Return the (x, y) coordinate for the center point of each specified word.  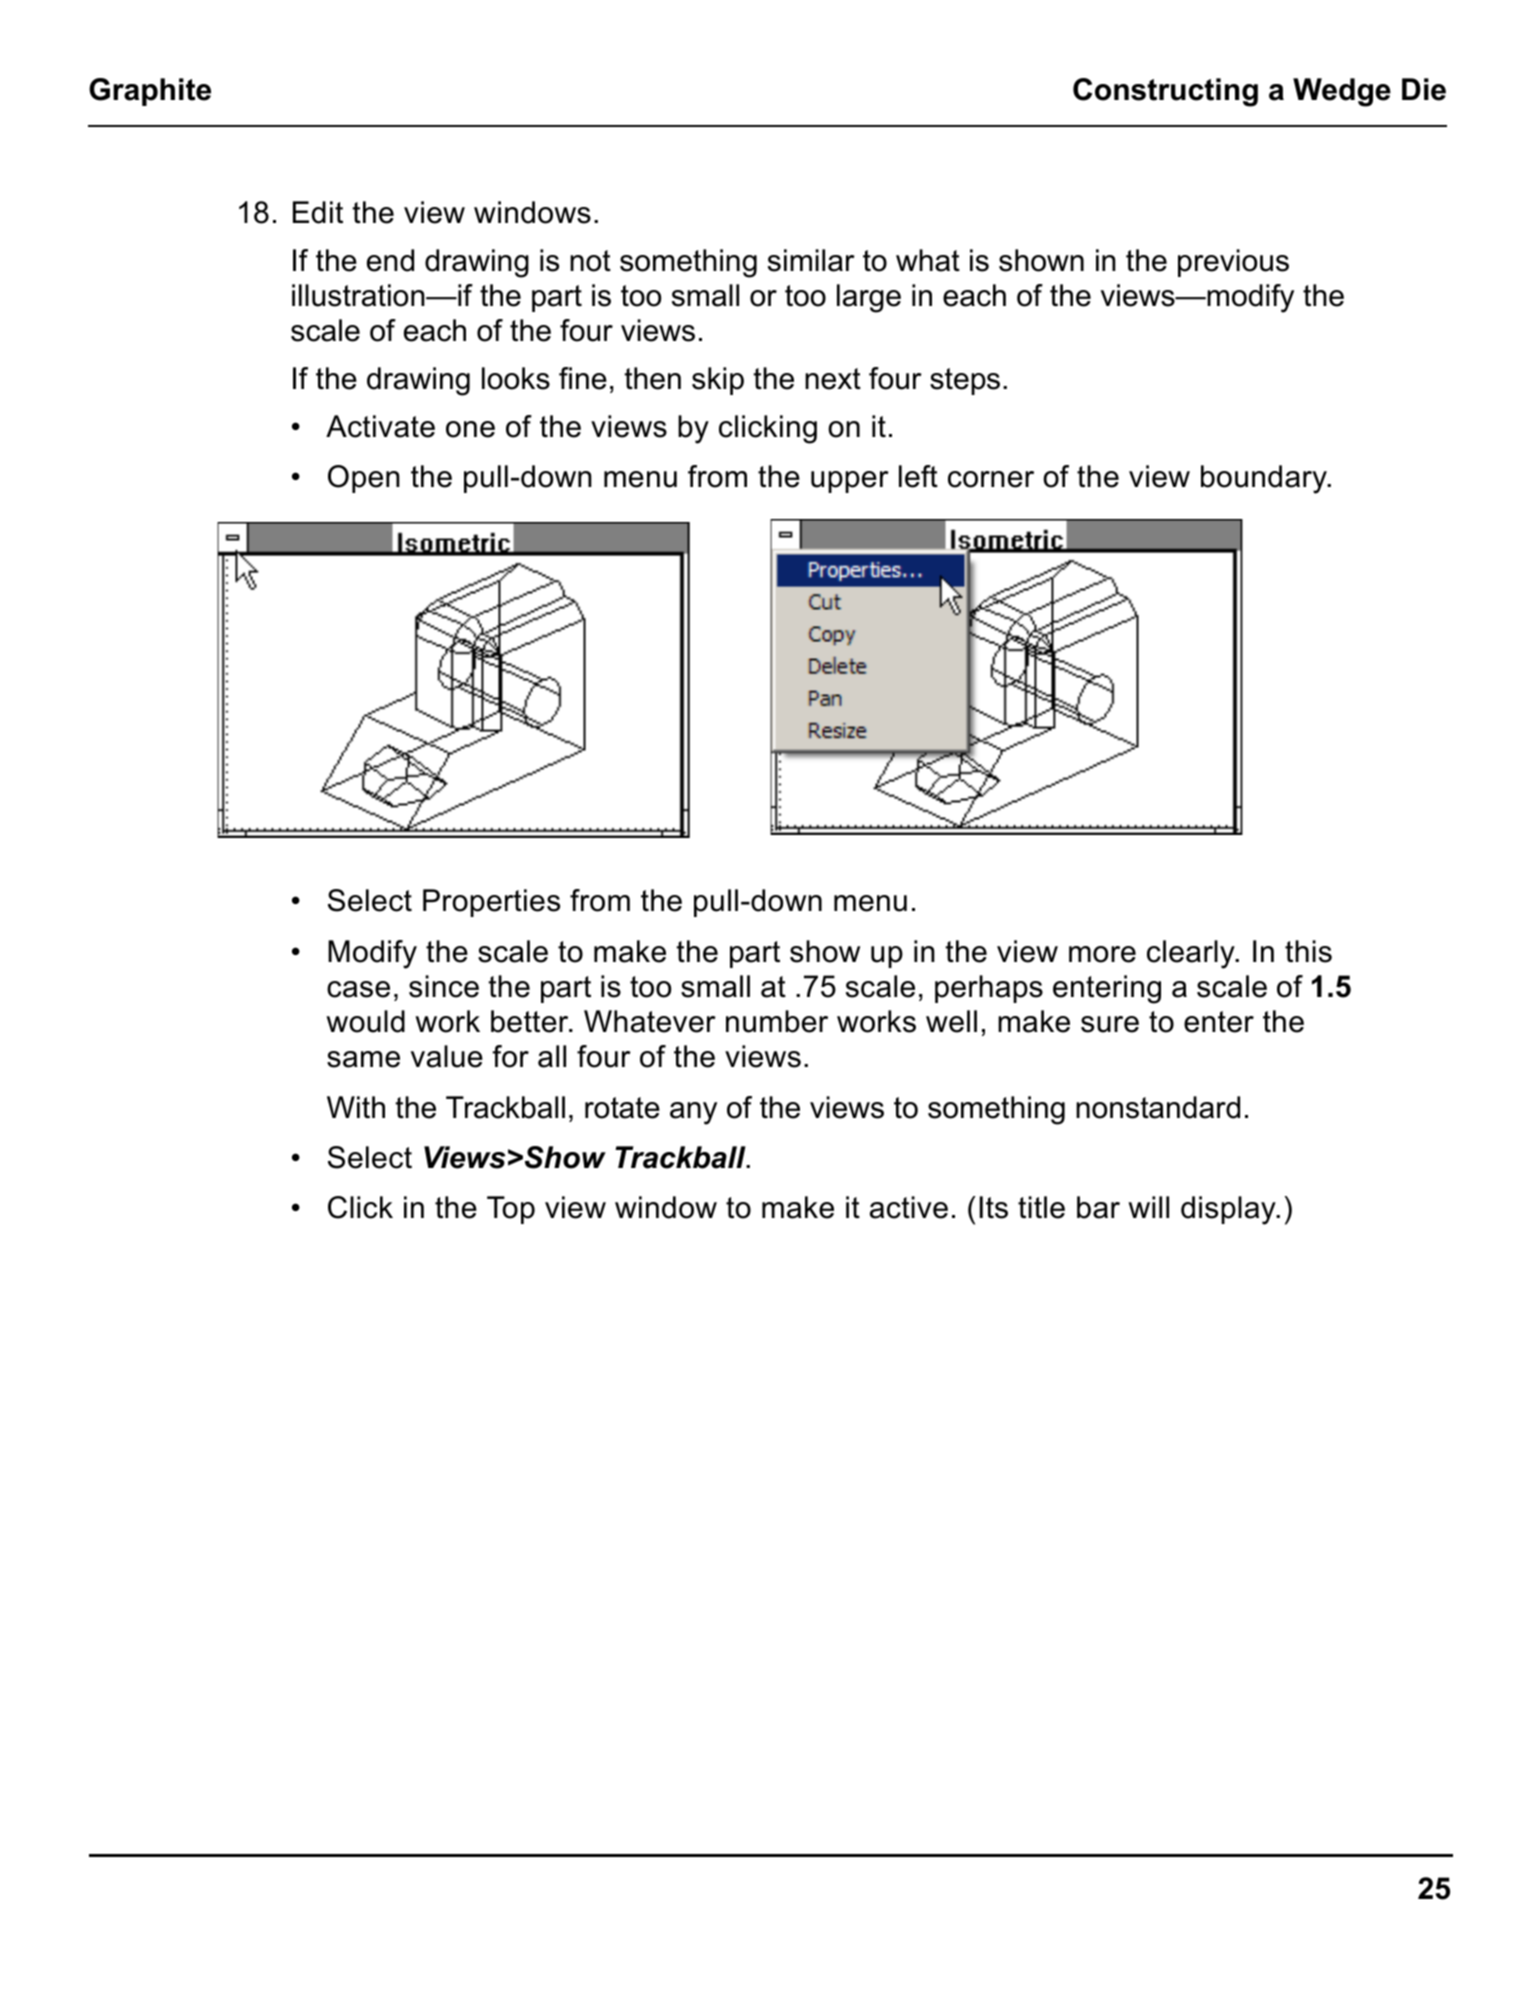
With (356, 1107)
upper (850, 482)
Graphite (150, 92)
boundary (1265, 479)
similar (811, 260)
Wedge (1342, 92)
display (1229, 1210)
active (909, 1207)
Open (364, 479)
